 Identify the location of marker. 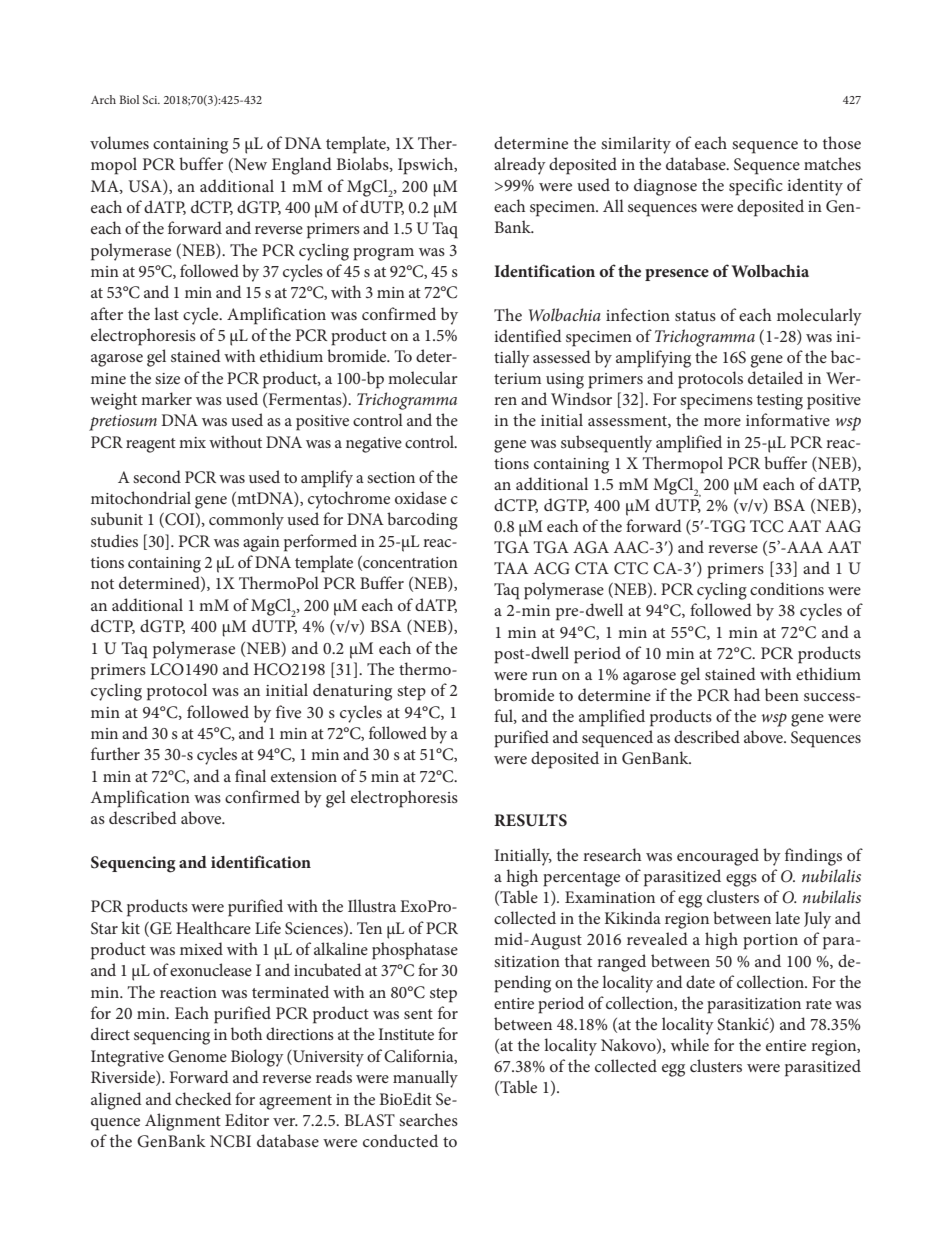
(166, 398).
